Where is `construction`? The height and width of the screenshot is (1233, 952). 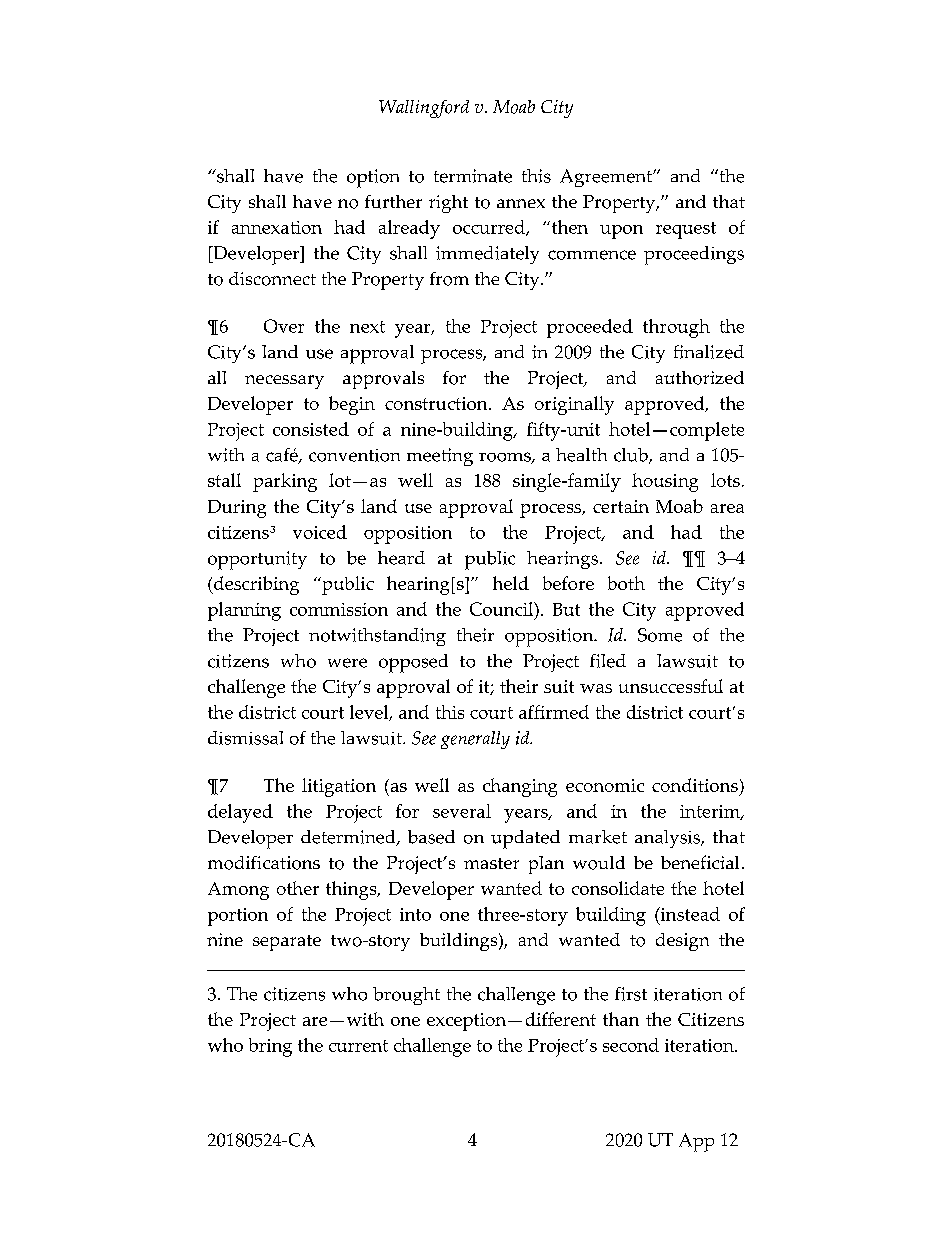 construction is located at coordinates (437, 403).
